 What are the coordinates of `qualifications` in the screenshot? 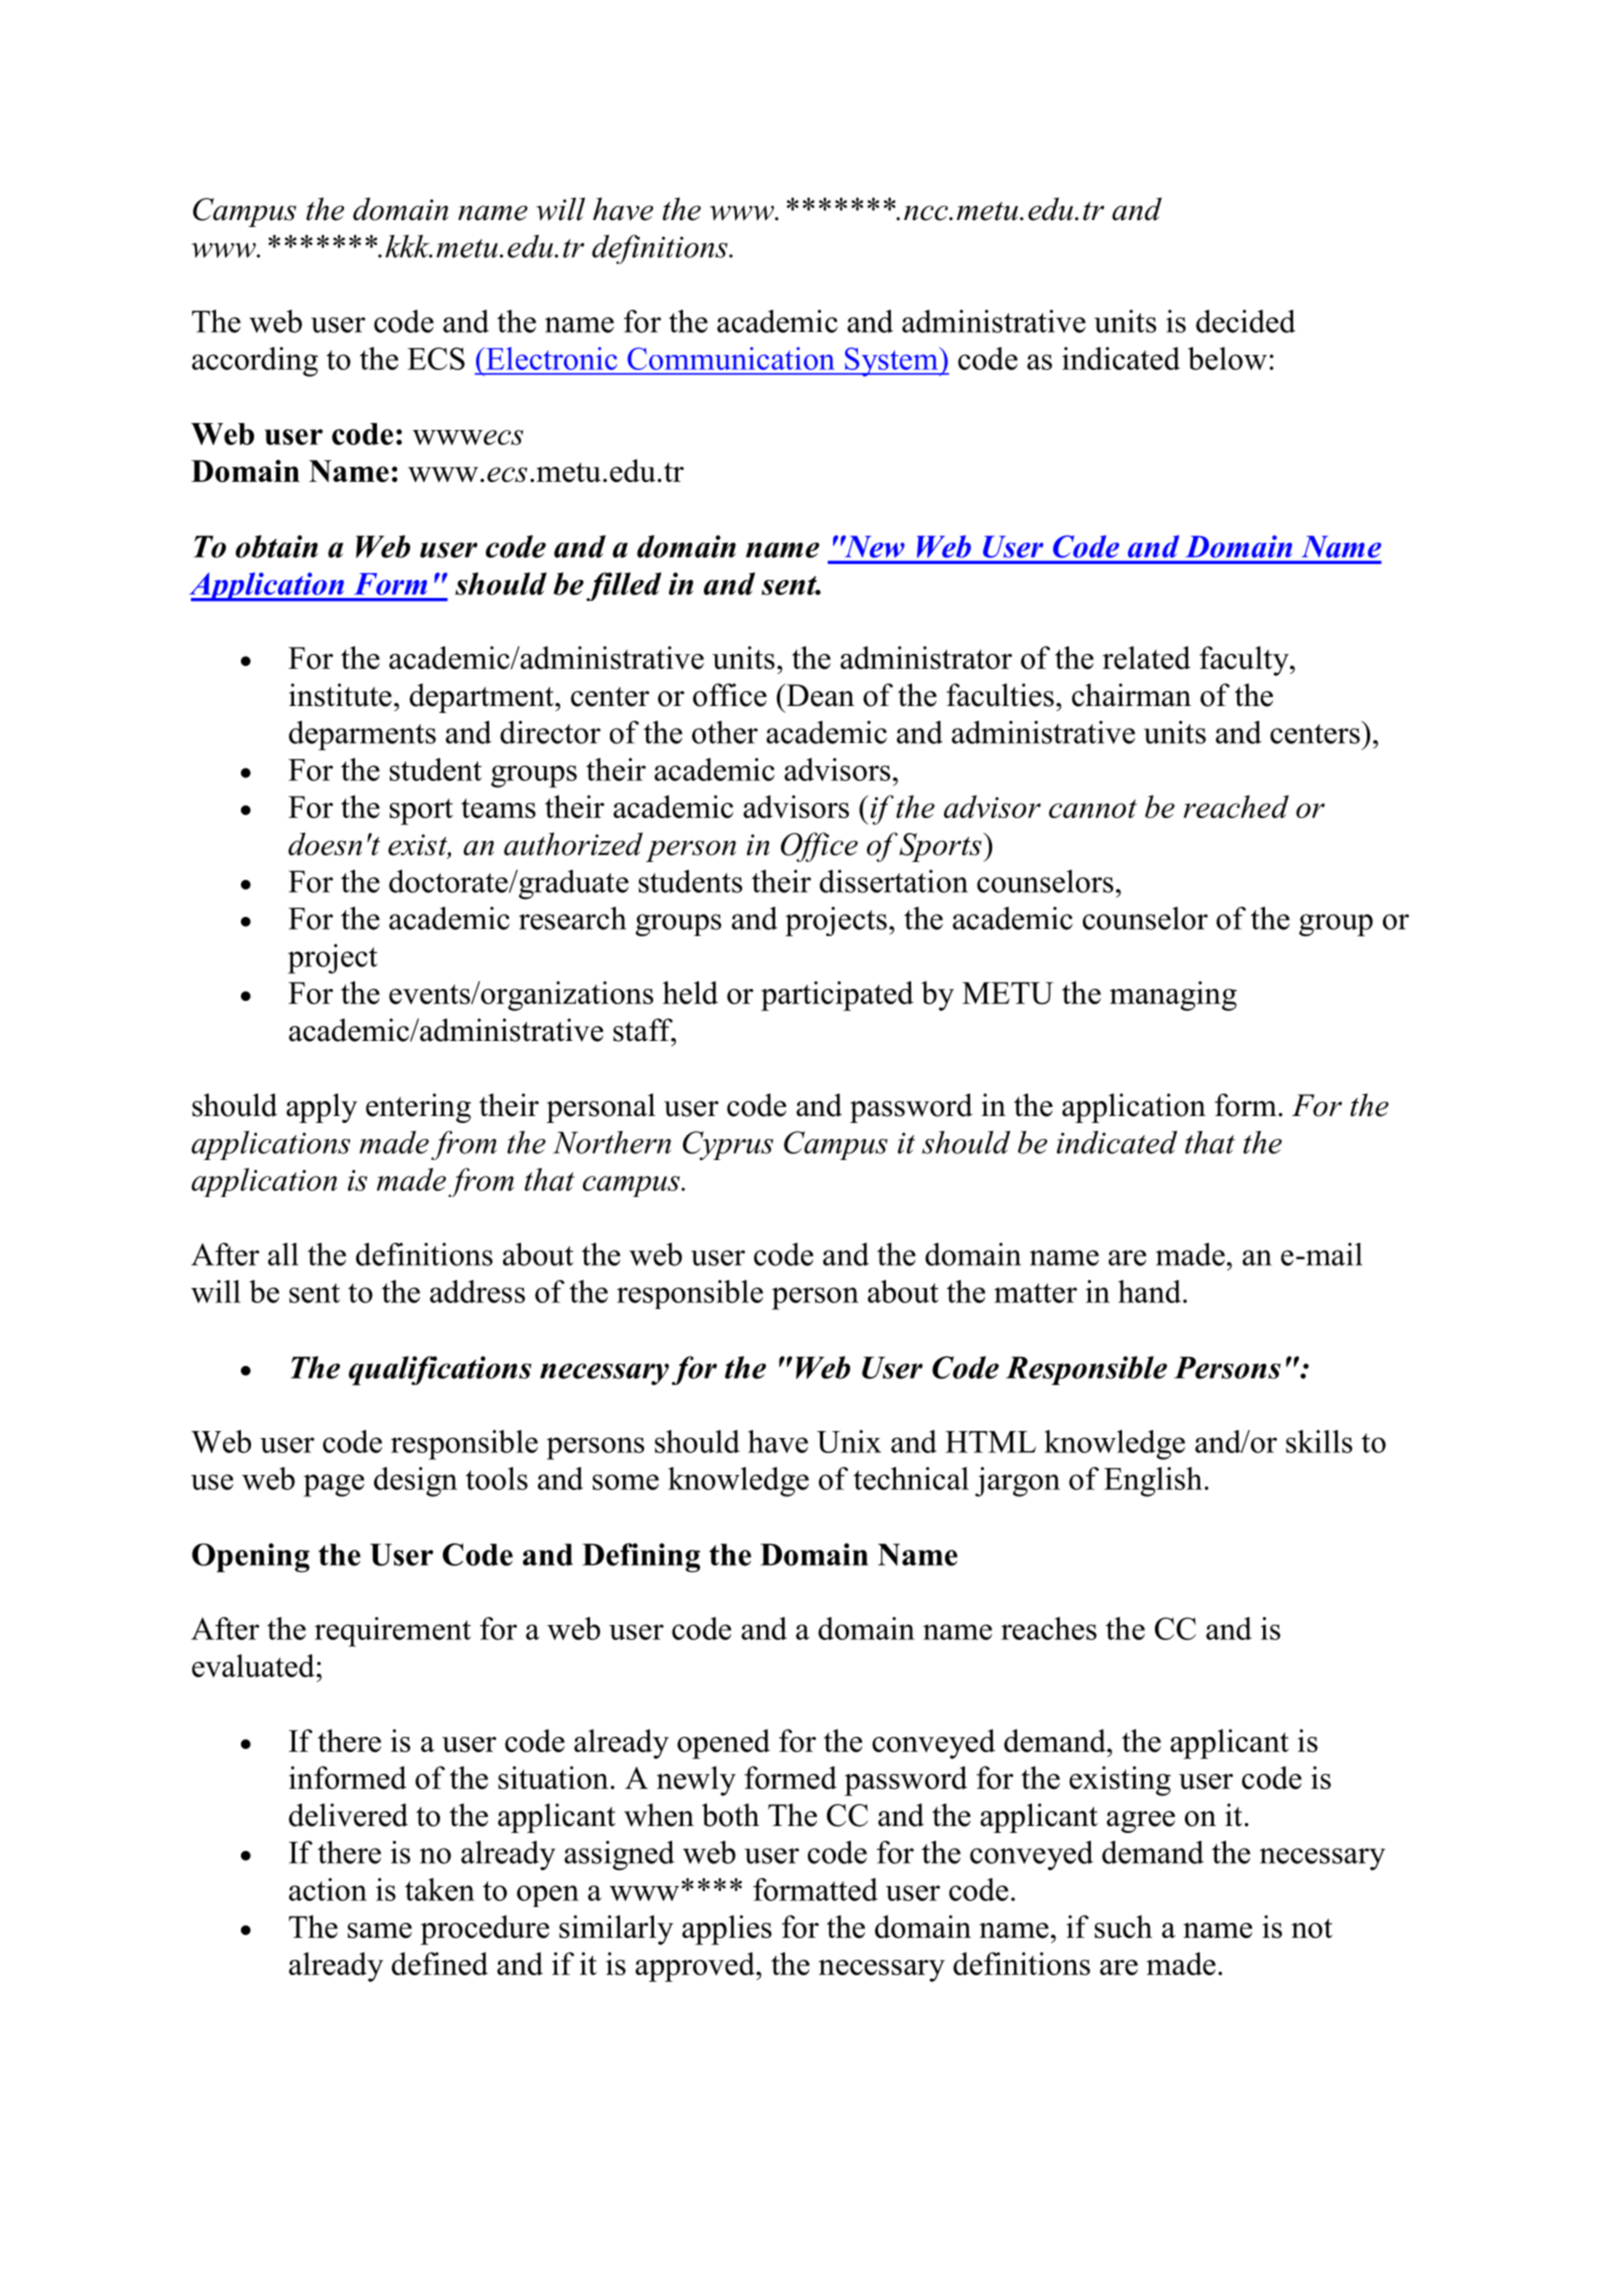 It's located at (440, 1370).
